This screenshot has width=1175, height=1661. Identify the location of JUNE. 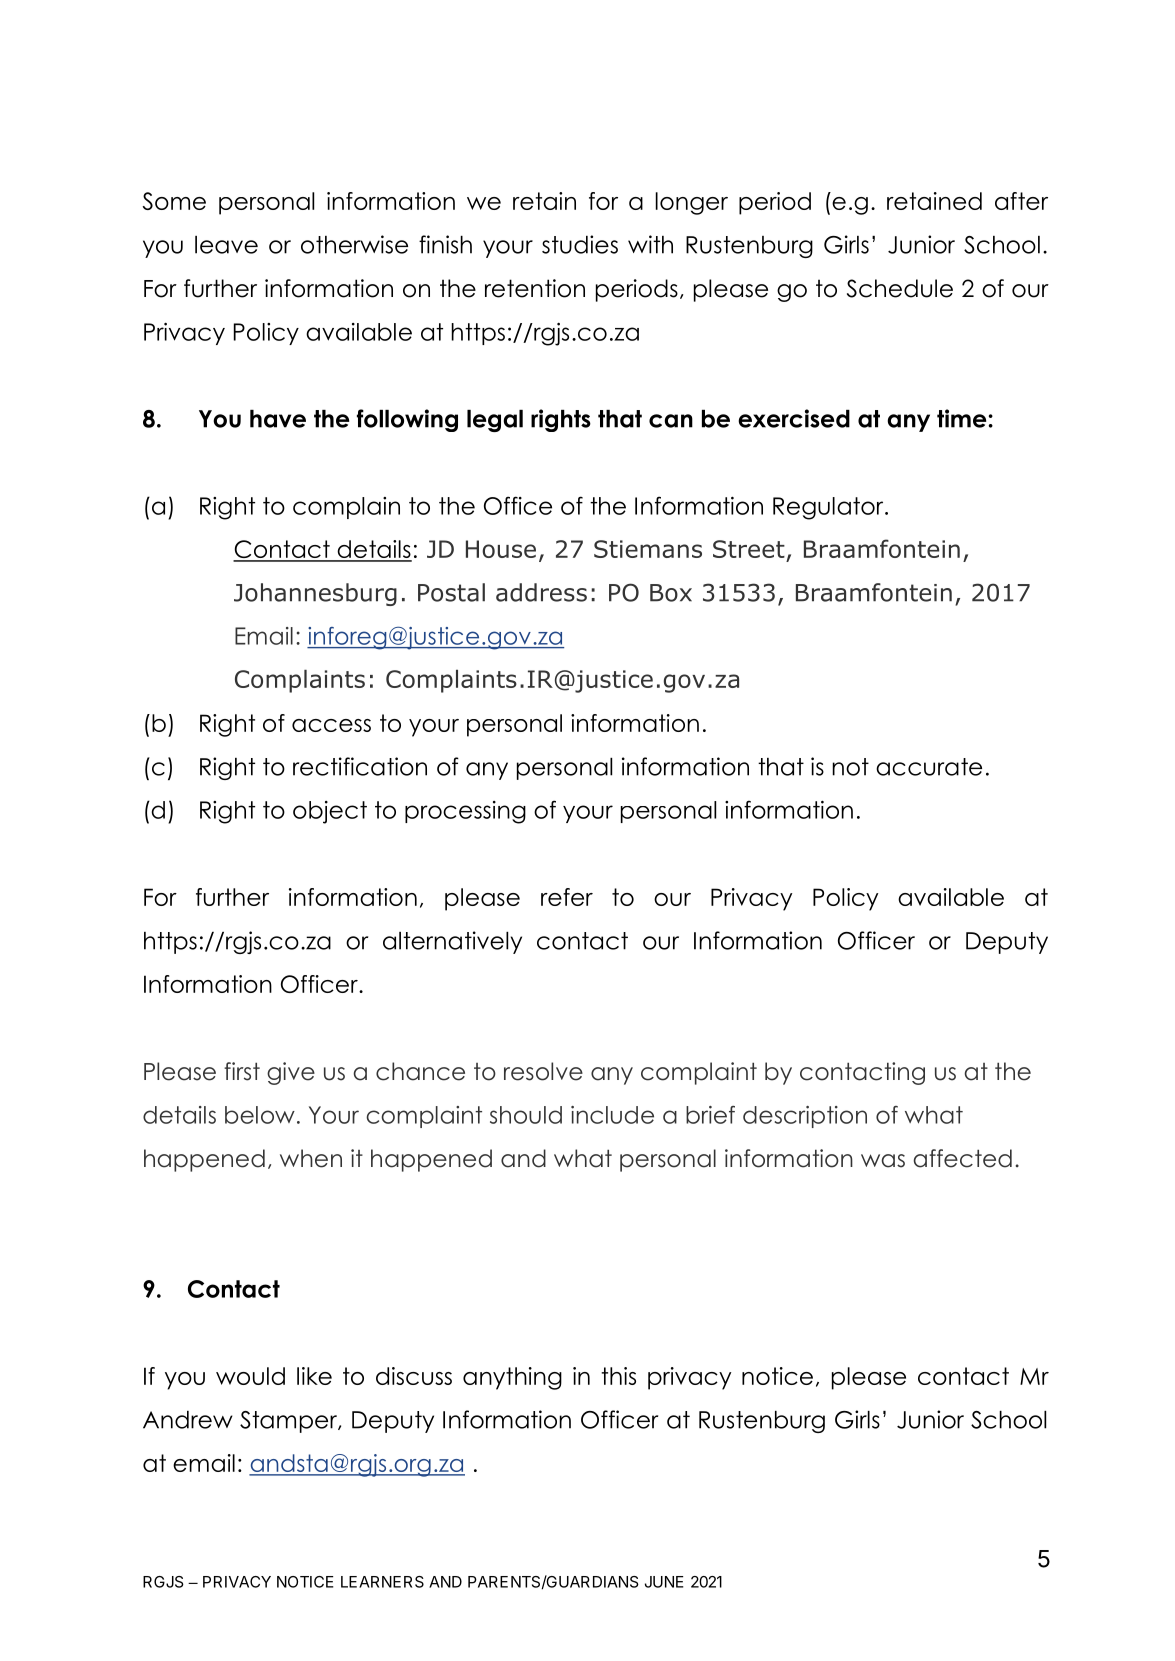
(664, 1582).
